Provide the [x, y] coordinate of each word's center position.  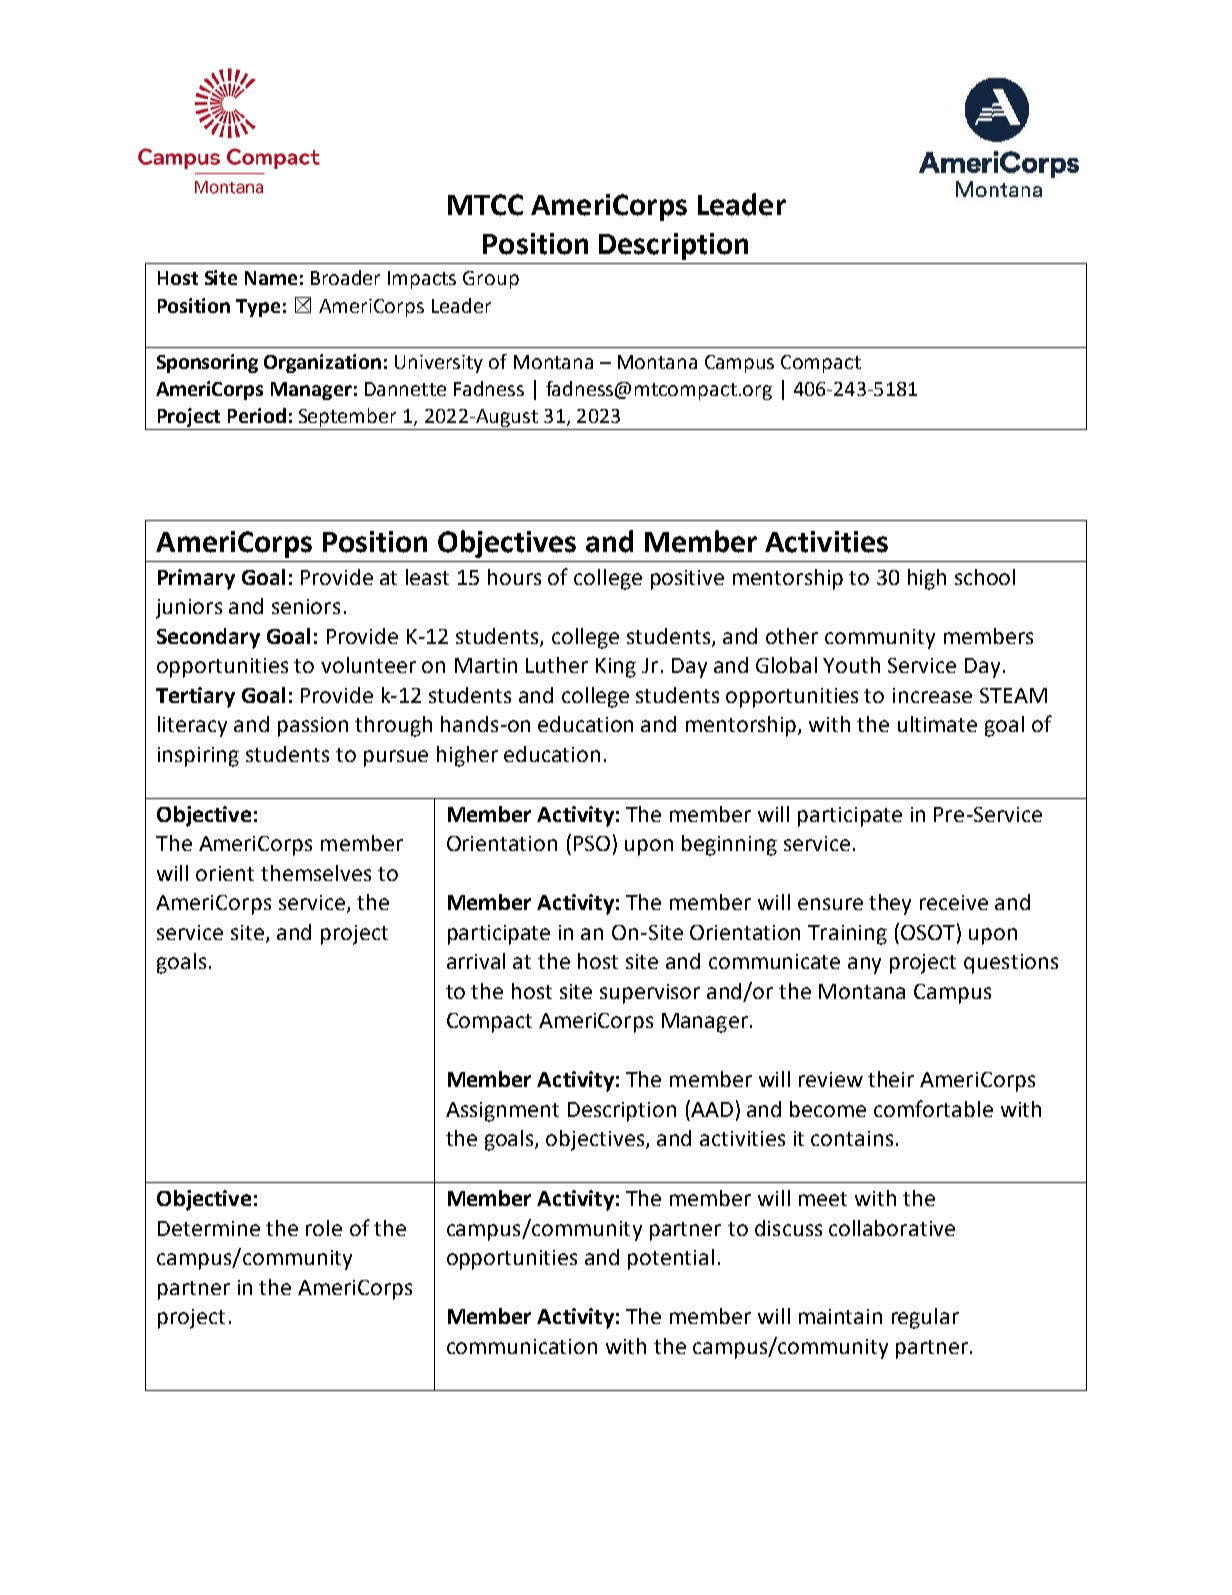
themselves [316, 873]
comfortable [933, 1108]
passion [313, 727]
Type [258, 308]
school [985, 577]
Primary [196, 579]
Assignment [502, 1112]
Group [491, 280]
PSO [592, 843]
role [324, 1228]
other [792, 636]
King [616, 668]
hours [514, 577]
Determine [209, 1228]
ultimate [937, 724]
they [890, 904]
